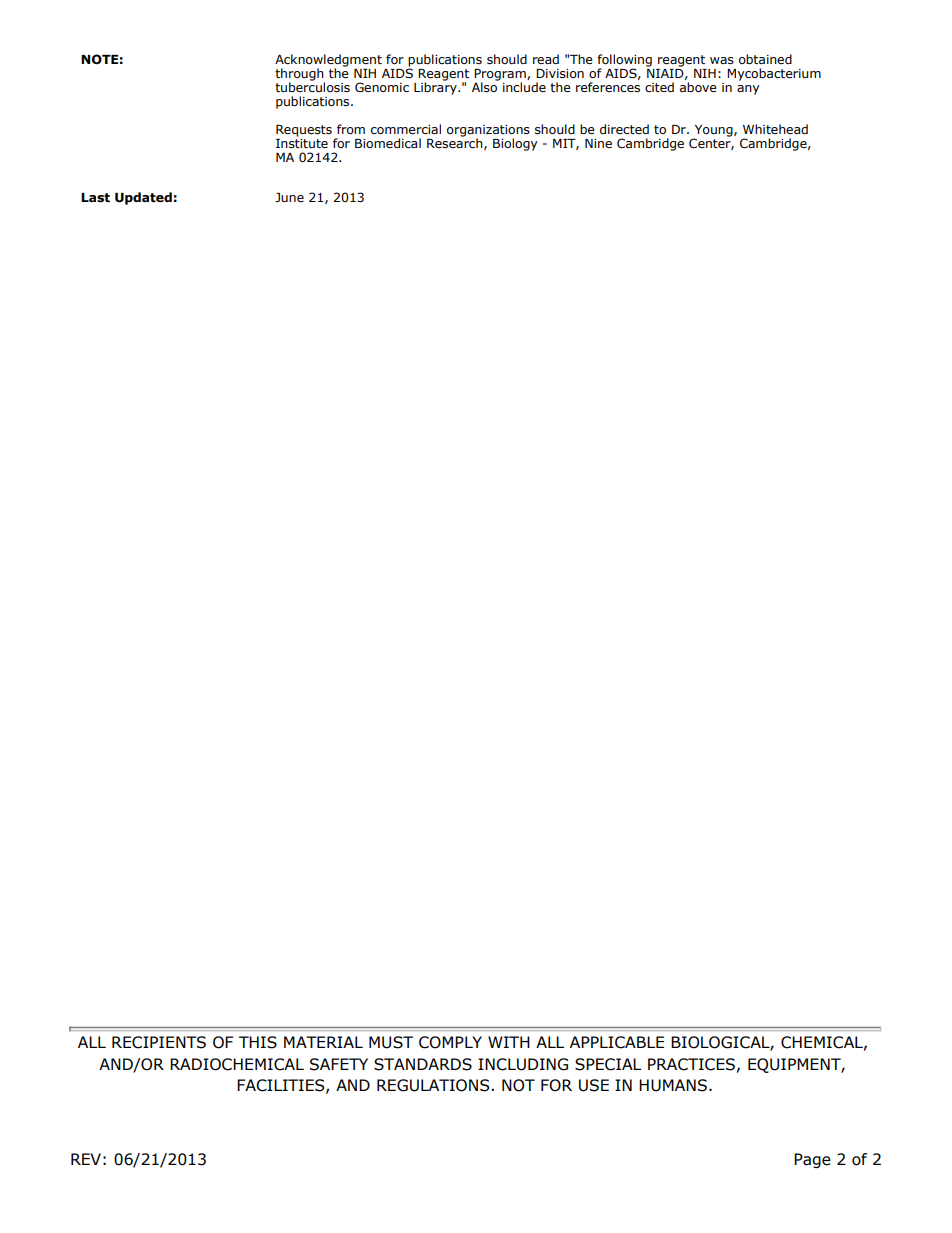 The width and height of the page is (952, 1233). I want to click on REGULATIONS, so click(434, 1085).
